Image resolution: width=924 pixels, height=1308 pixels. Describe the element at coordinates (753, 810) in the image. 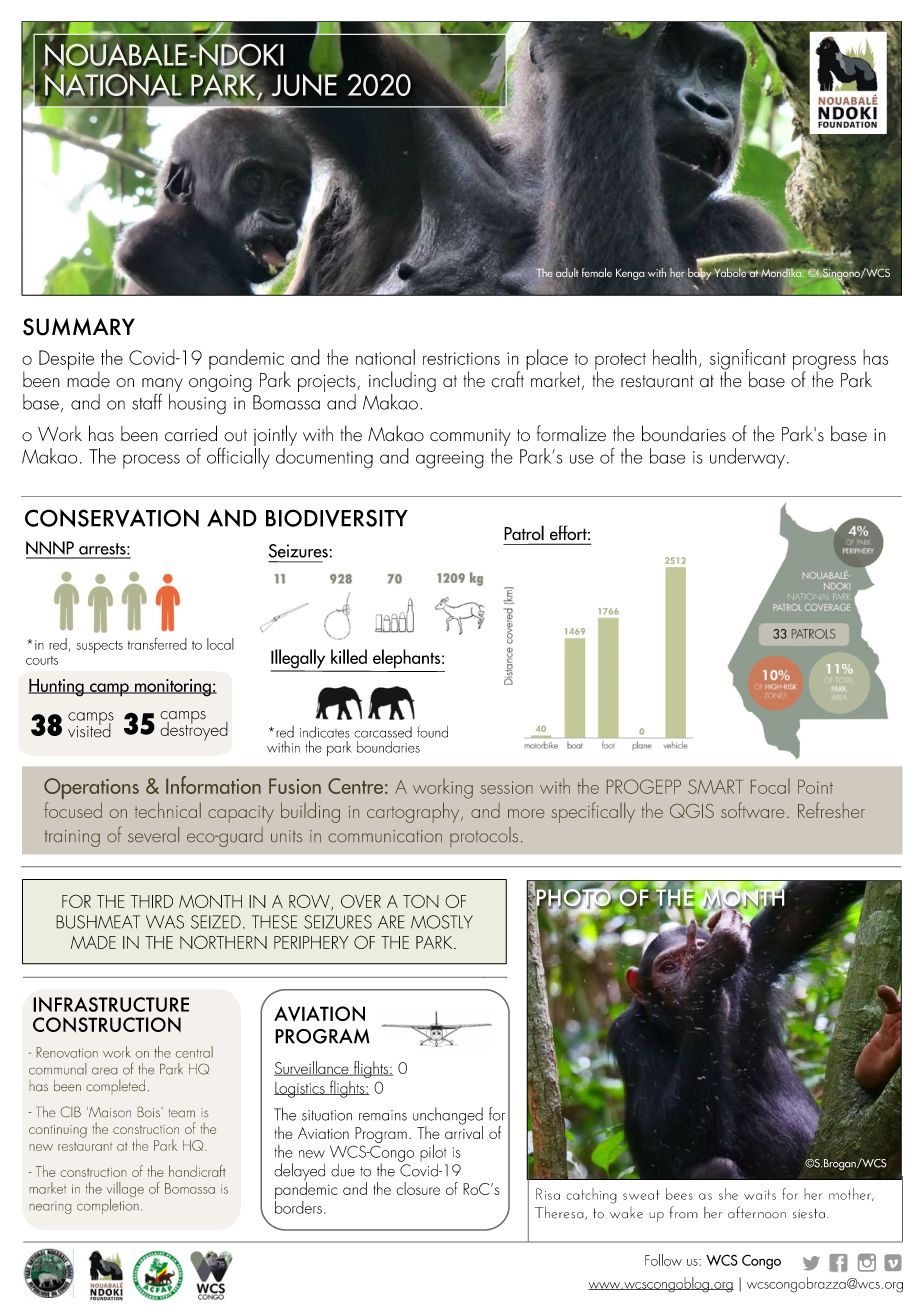

I see `software` at that location.
